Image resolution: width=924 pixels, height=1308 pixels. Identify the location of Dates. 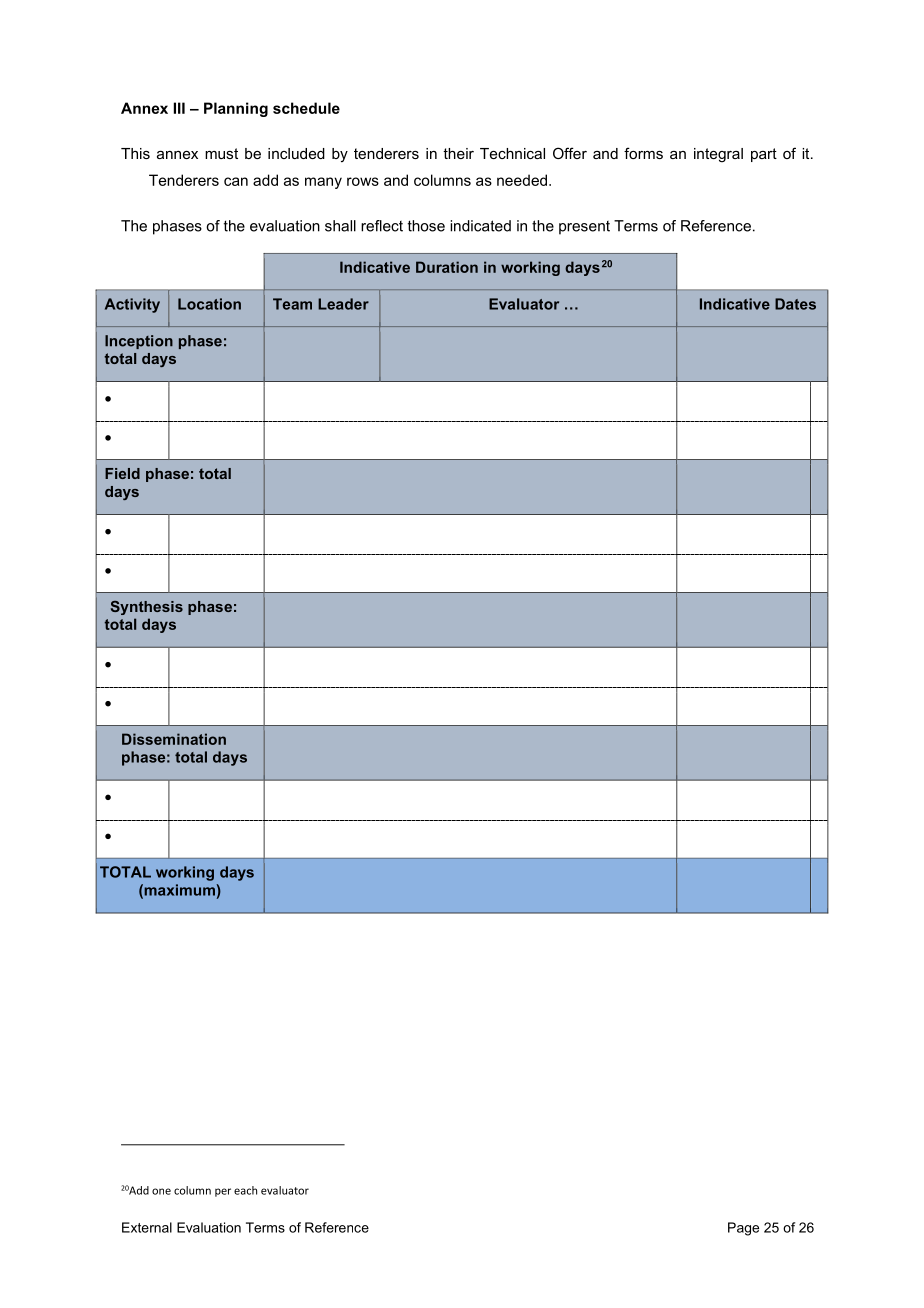
(795, 304).
